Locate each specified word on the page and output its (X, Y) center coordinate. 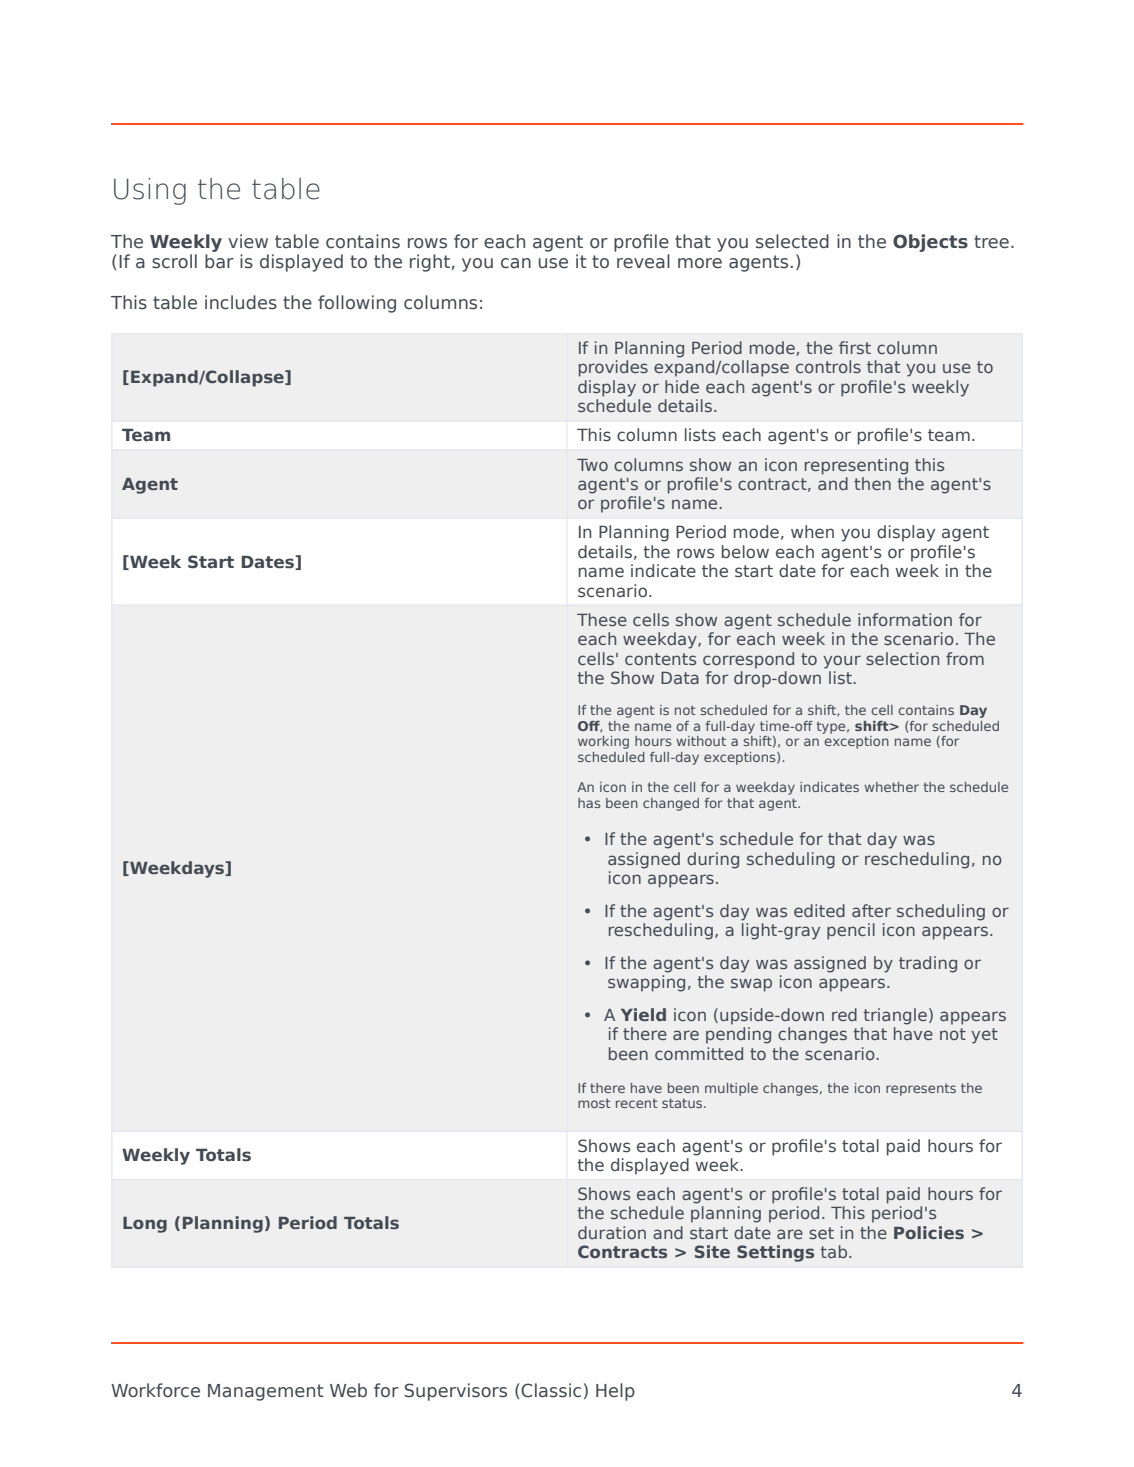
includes (241, 302)
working (603, 742)
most (594, 1103)
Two (592, 465)
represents (921, 1089)
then (872, 483)
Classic (551, 1390)
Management (266, 1392)
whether (891, 787)
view (248, 241)
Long (145, 1225)
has (589, 803)
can (516, 263)
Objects (930, 243)
